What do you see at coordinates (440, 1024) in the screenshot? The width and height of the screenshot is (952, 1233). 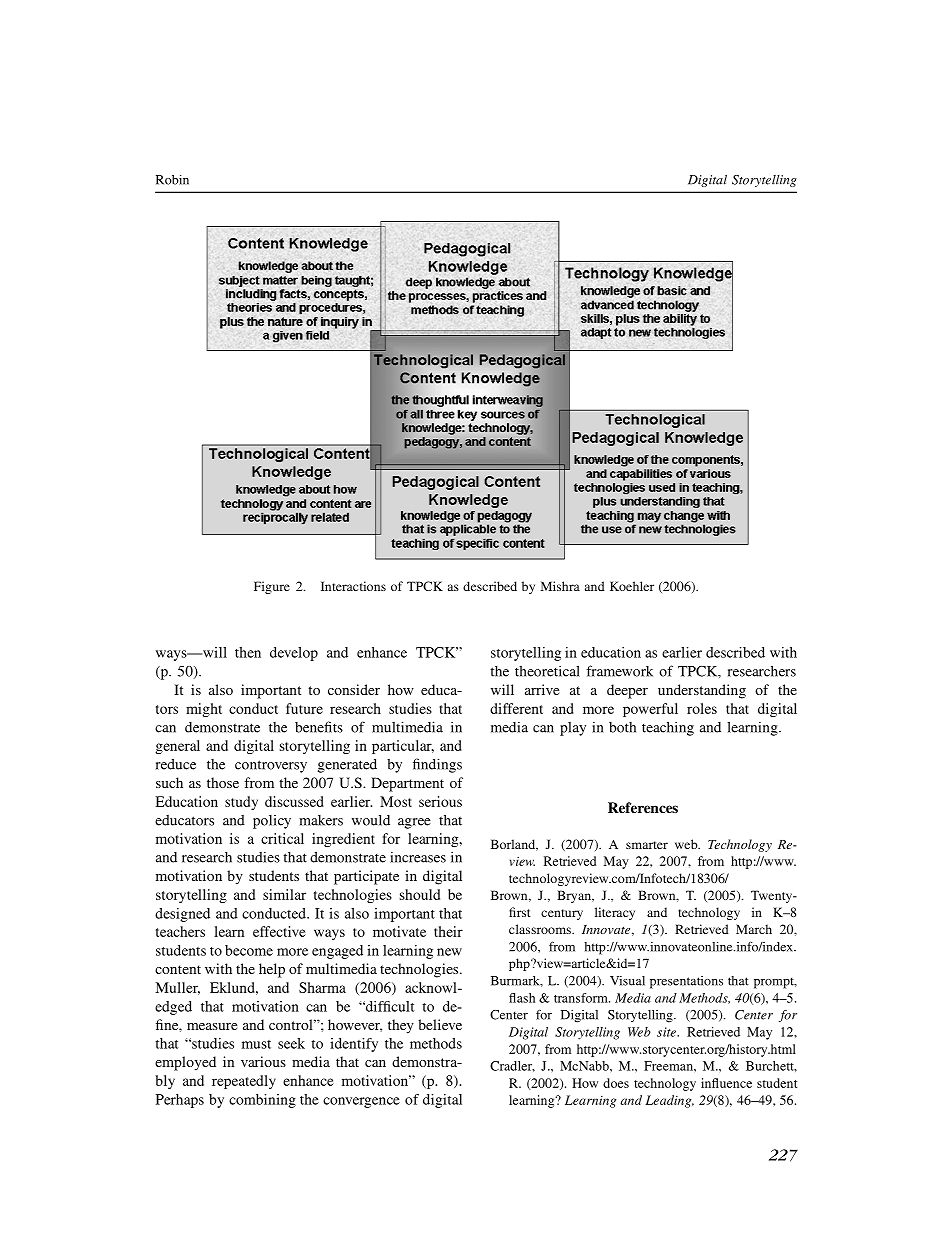 I see `believe` at bounding box center [440, 1024].
